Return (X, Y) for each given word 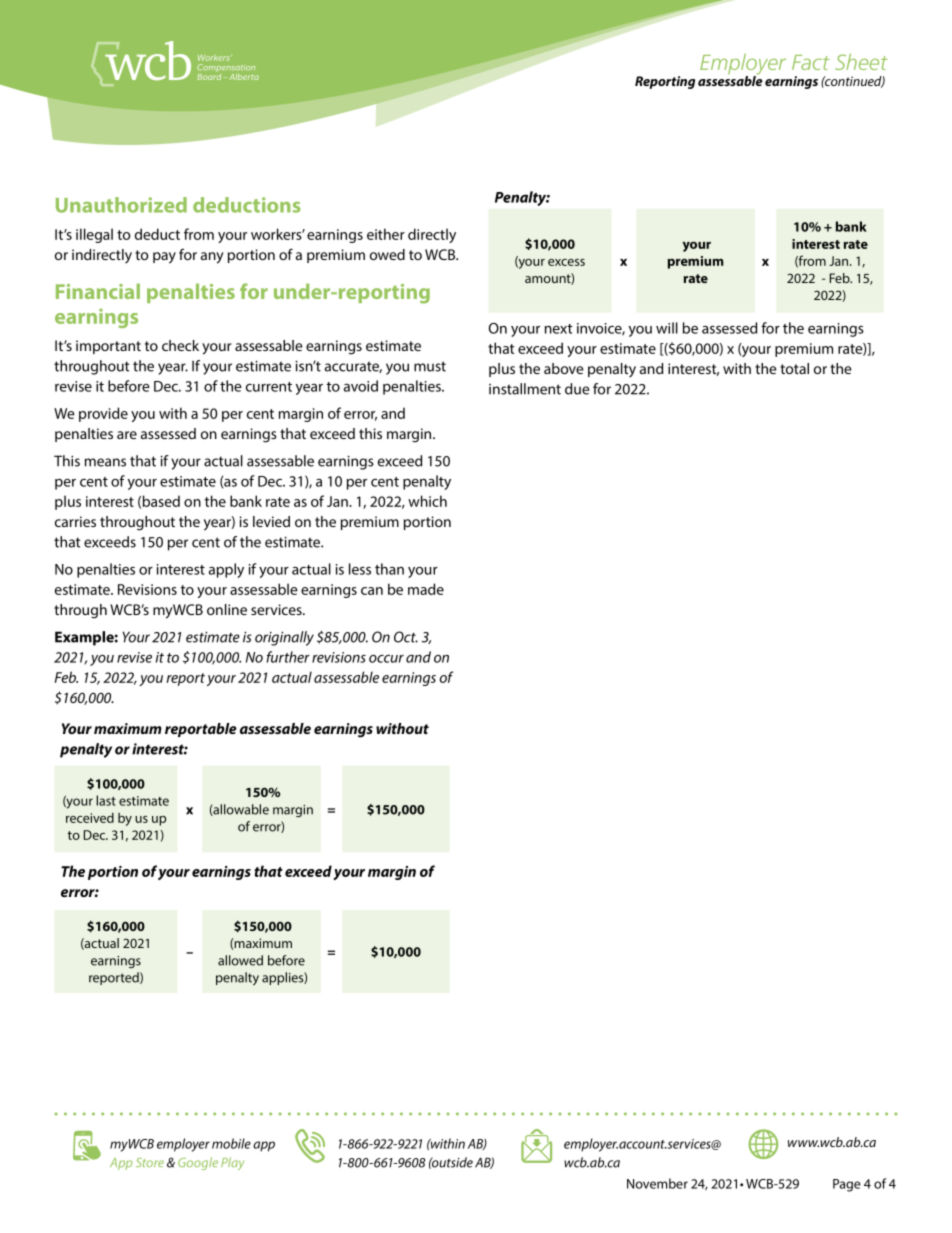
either (386, 234)
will (667, 328)
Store (150, 1162)
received (90, 818)
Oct (406, 637)
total (794, 368)
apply (226, 570)
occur (386, 659)
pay (164, 258)
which (427, 501)
